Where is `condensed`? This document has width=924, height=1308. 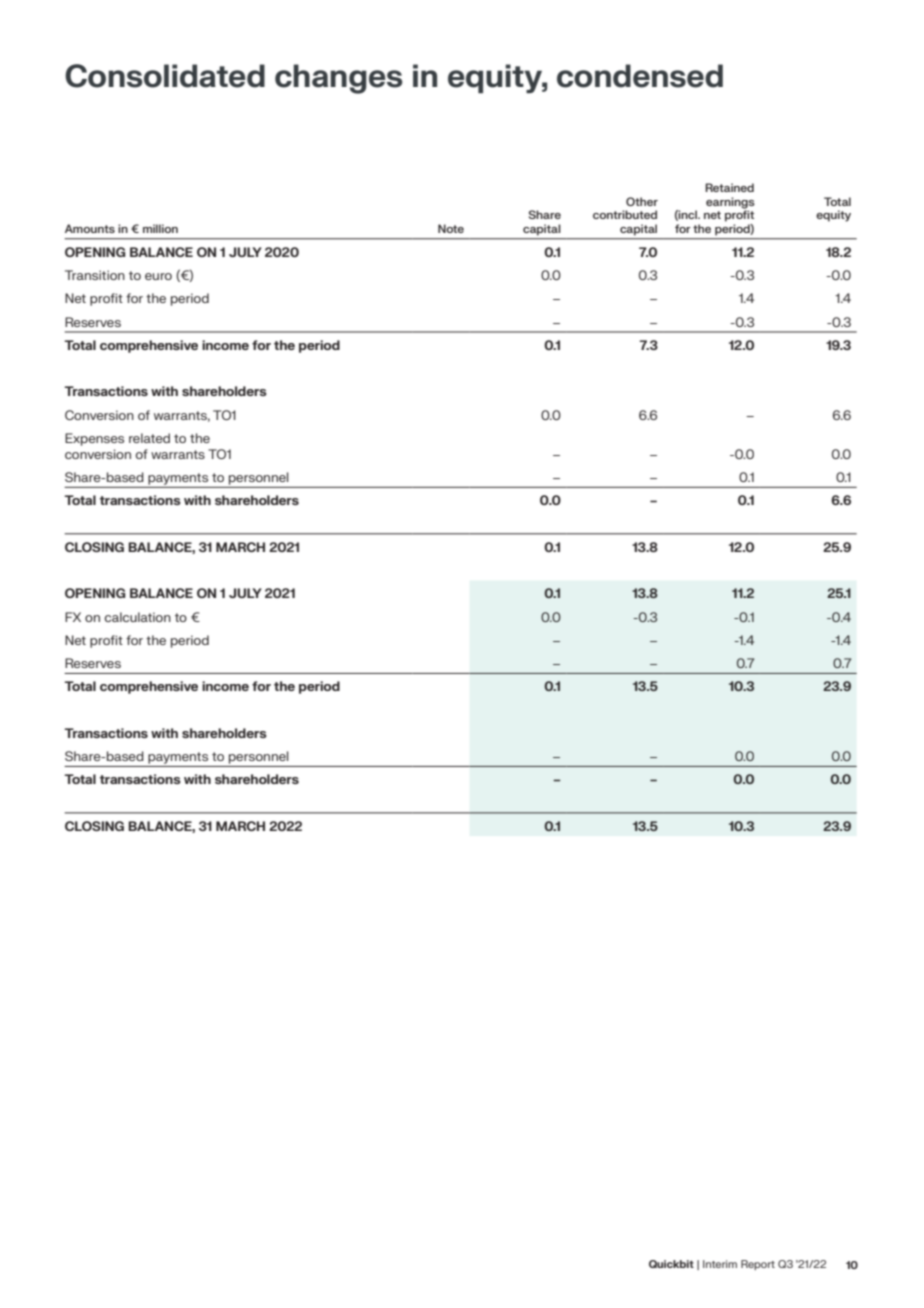 condensed is located at coordinates (640, 76).
